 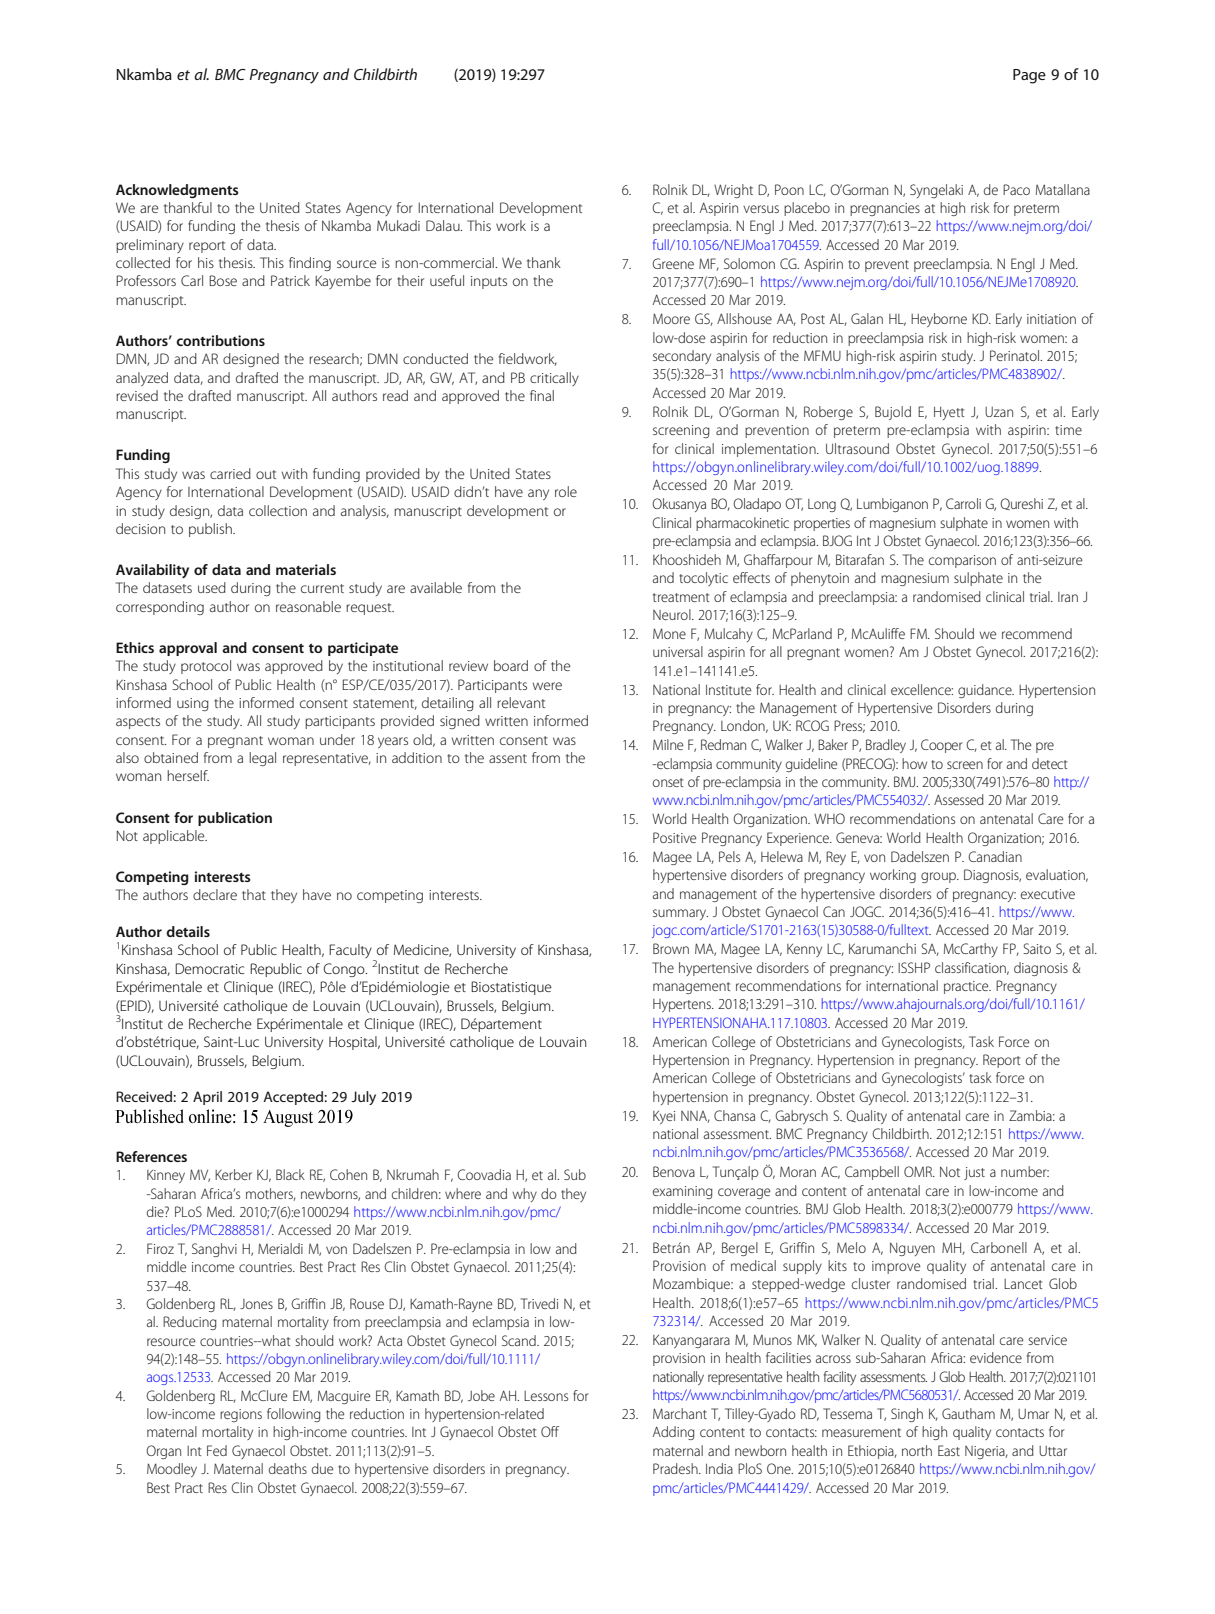 What do you see at coordinates (671, 948) in the document?
I see `Brown` at bounding box center [671, 948].
